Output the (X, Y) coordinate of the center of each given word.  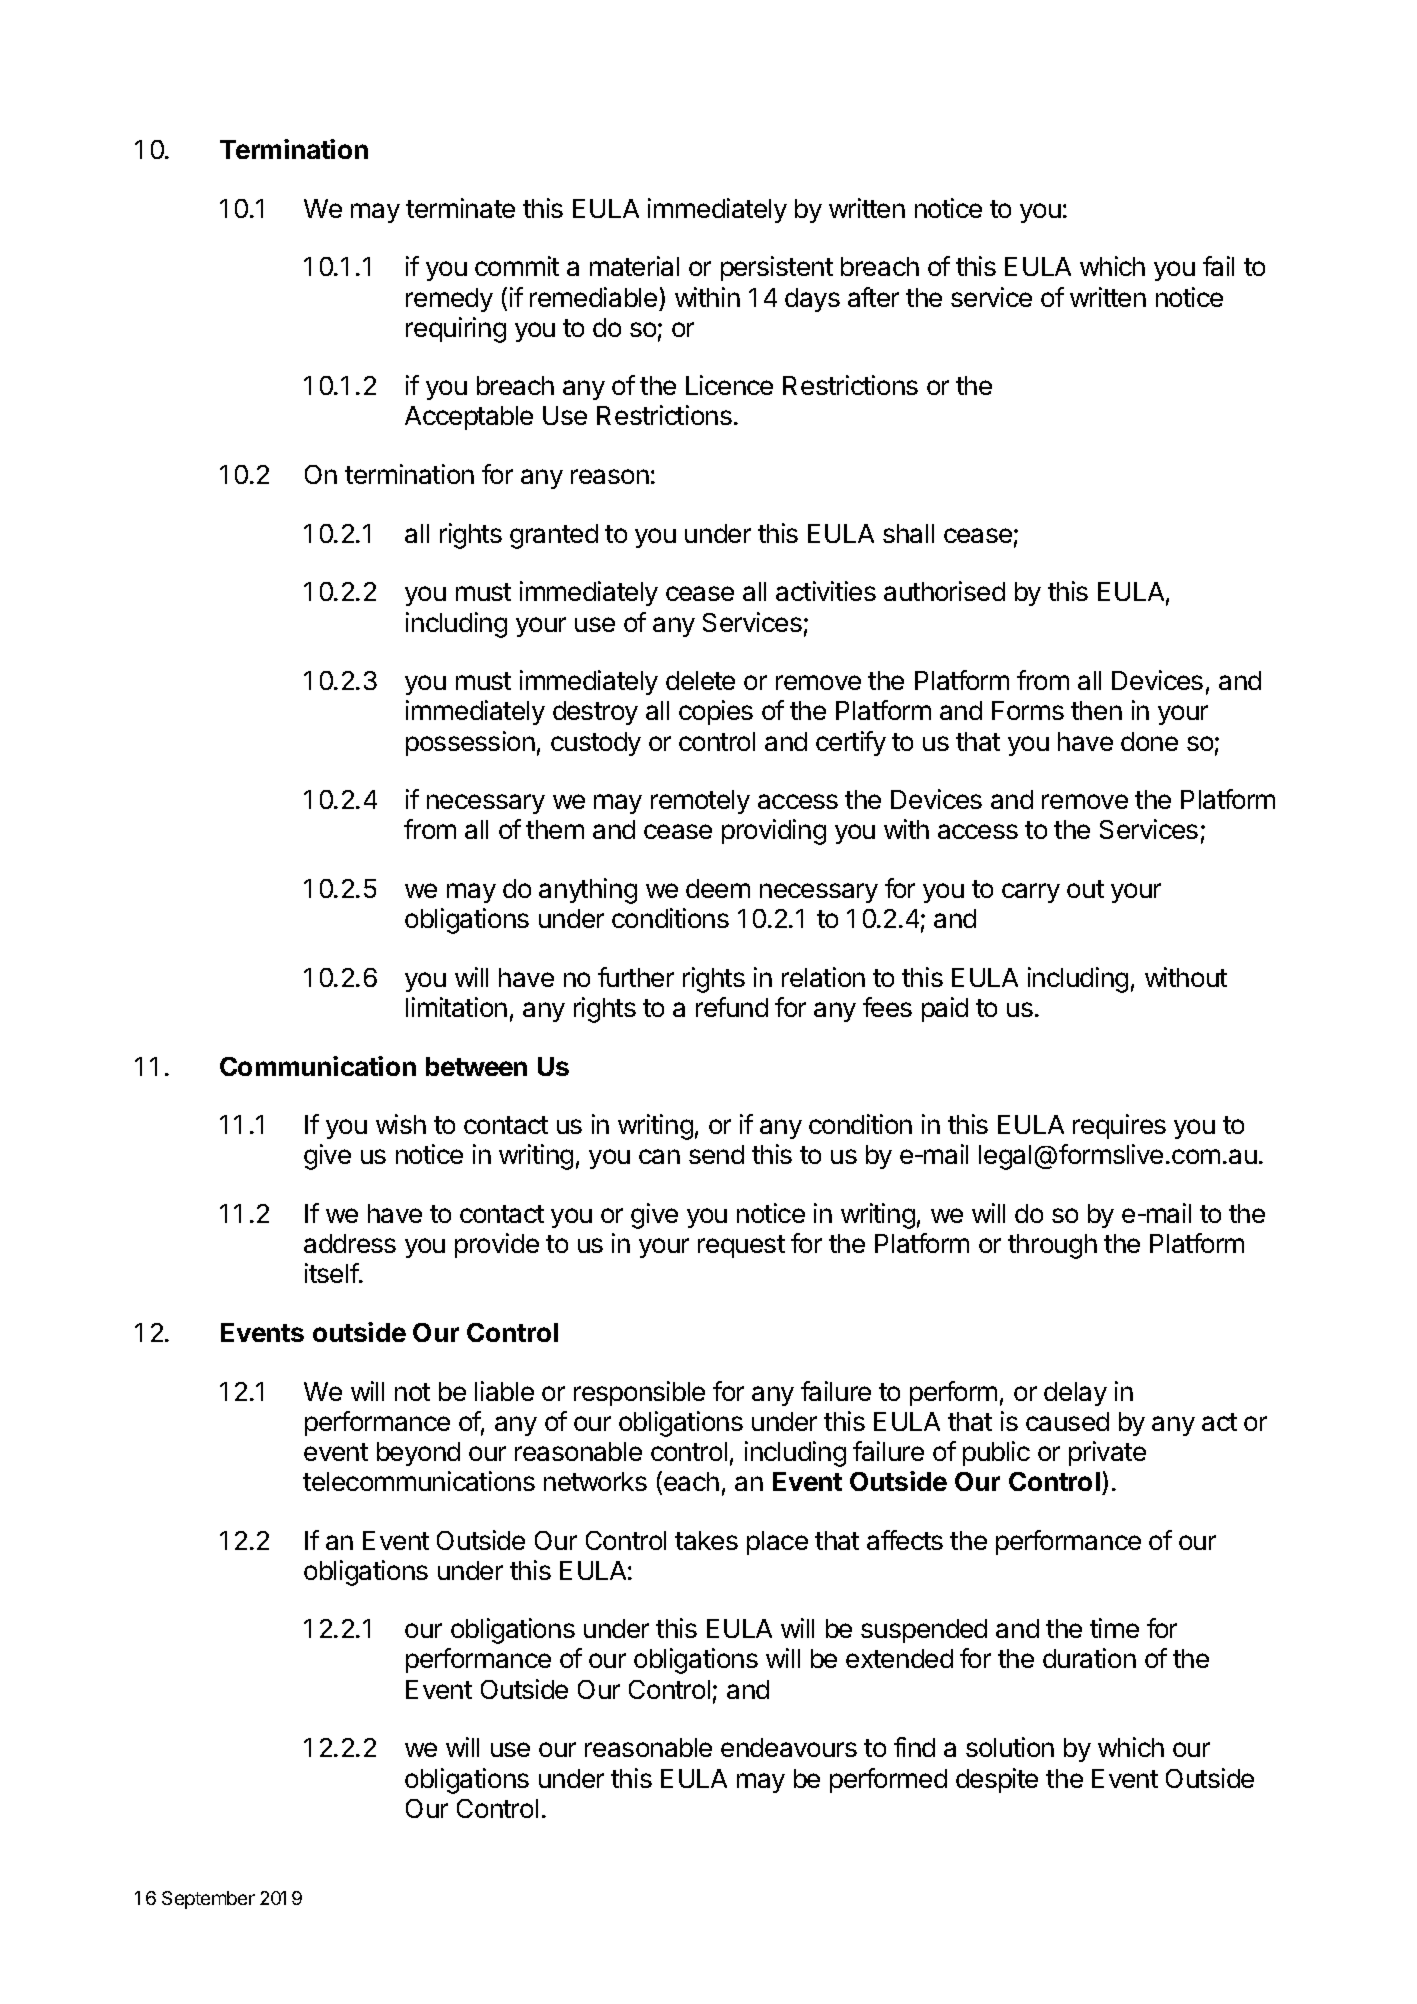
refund (732, 1007)
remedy (449, 300)
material (634, 266)
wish (401, 1124)
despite (997, 1780)
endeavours (789, 1747)
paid (945, 1009)
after (873, 297)
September (208, 1900)
